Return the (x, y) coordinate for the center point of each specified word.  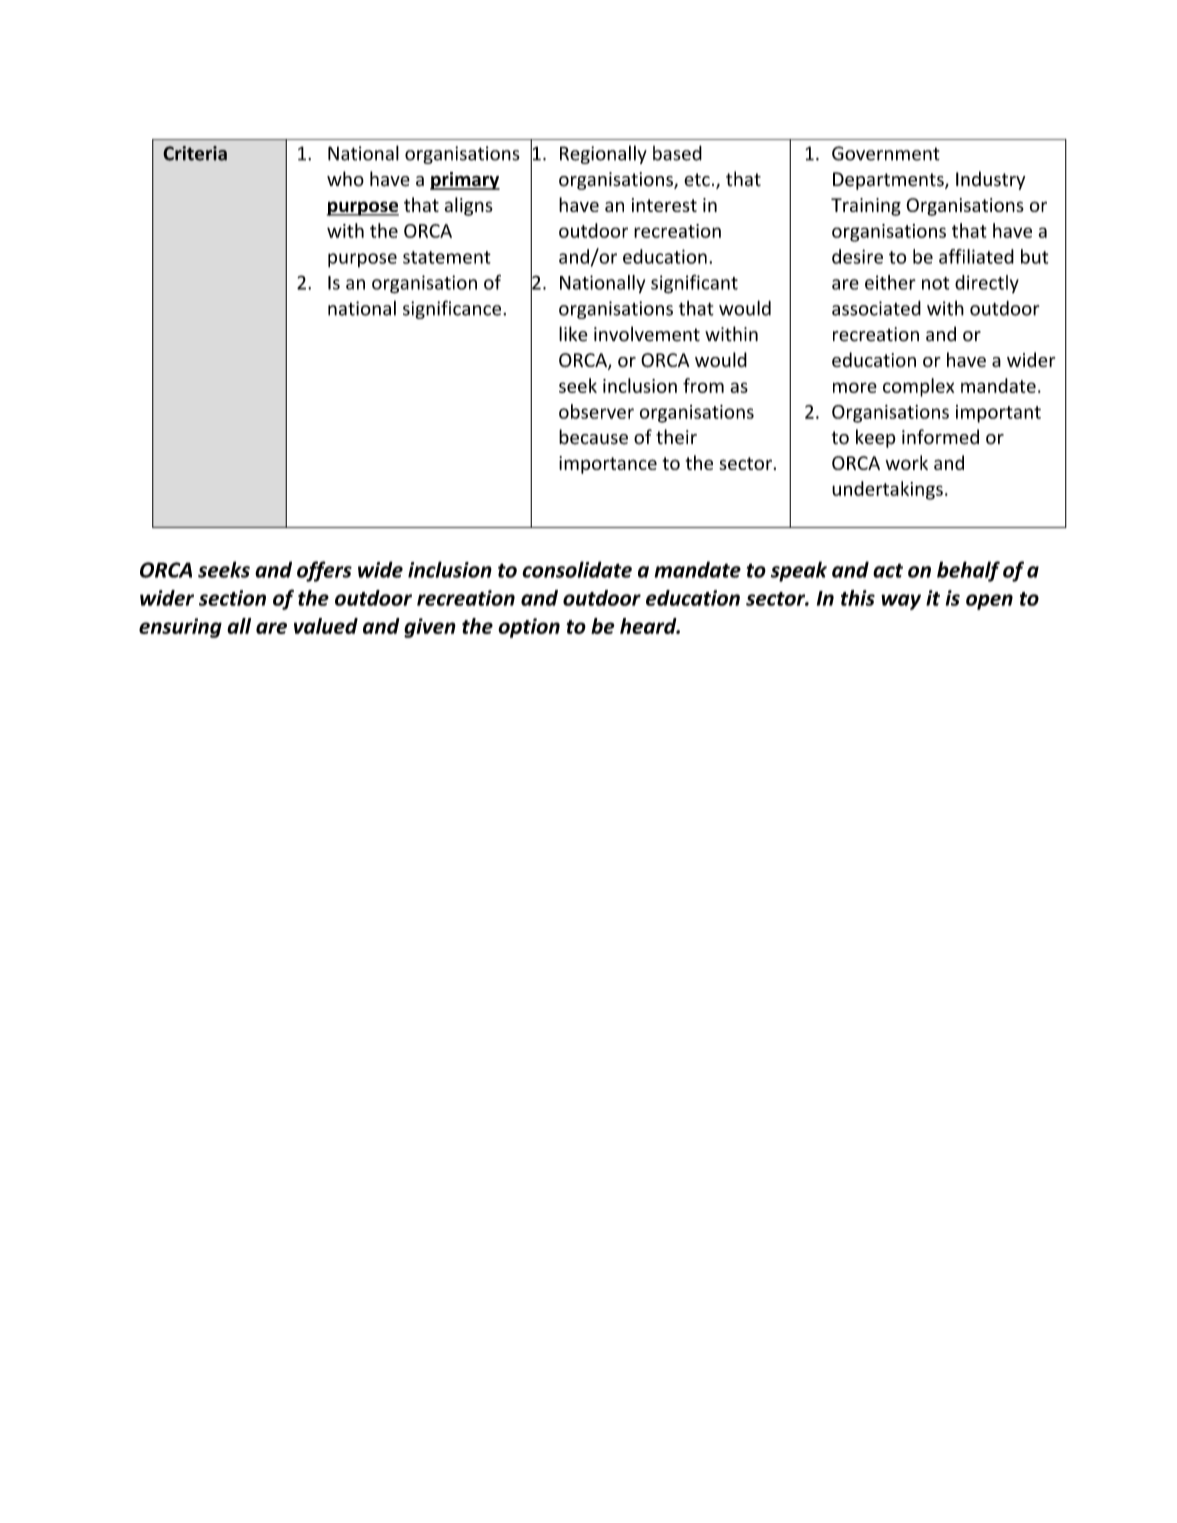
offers (324, 571)
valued (326, 626)
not (936, 283)
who (345, 179)
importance (608, 465)
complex (918, 387)
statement (447, 257)
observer (596, 411)
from (703, 385)
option (529, 628)
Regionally (603, 154)
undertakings (887, 490)
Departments (889, 181)
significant (694, 284)
